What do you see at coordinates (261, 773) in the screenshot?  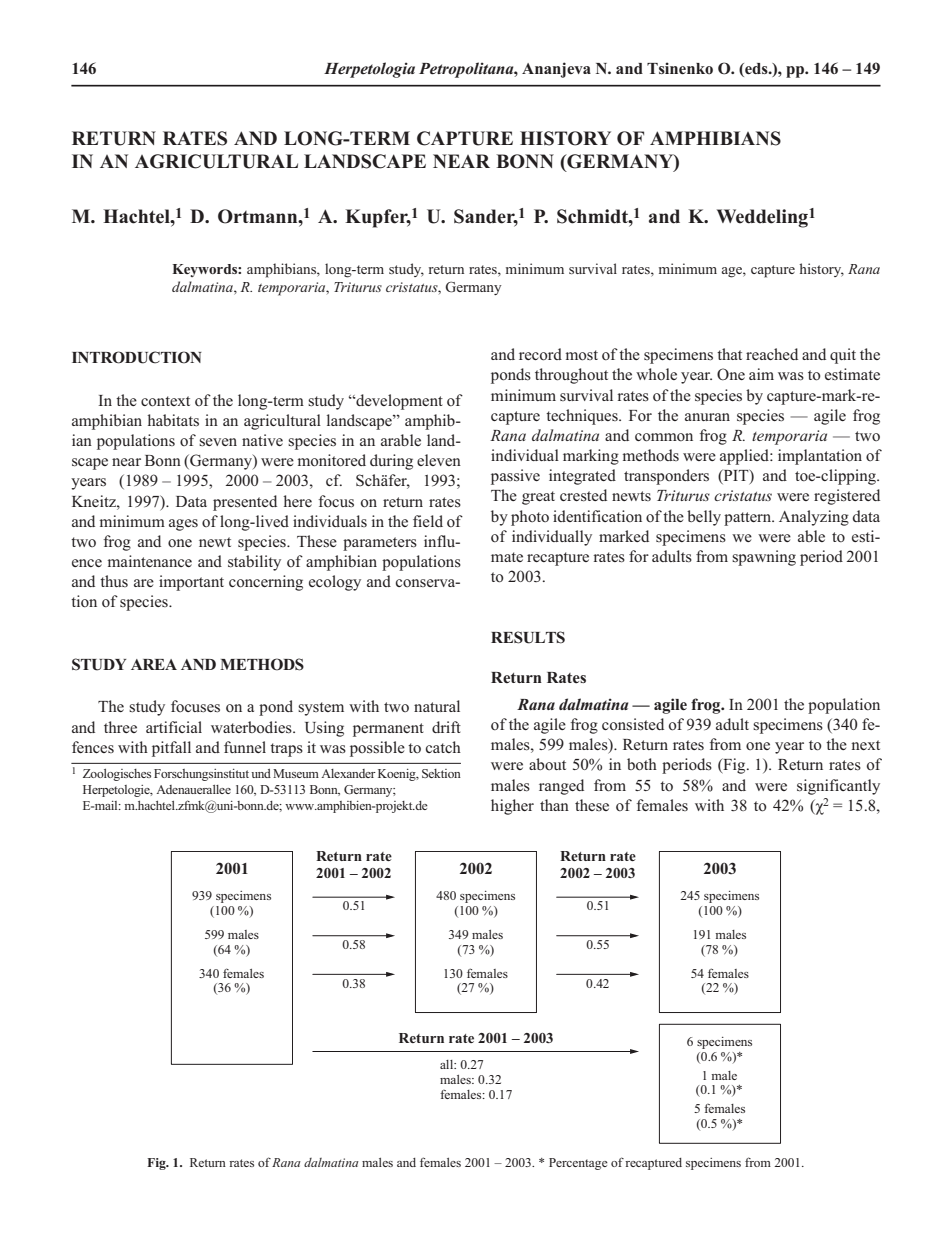 I see `und` at bounding box center [261, 773].
